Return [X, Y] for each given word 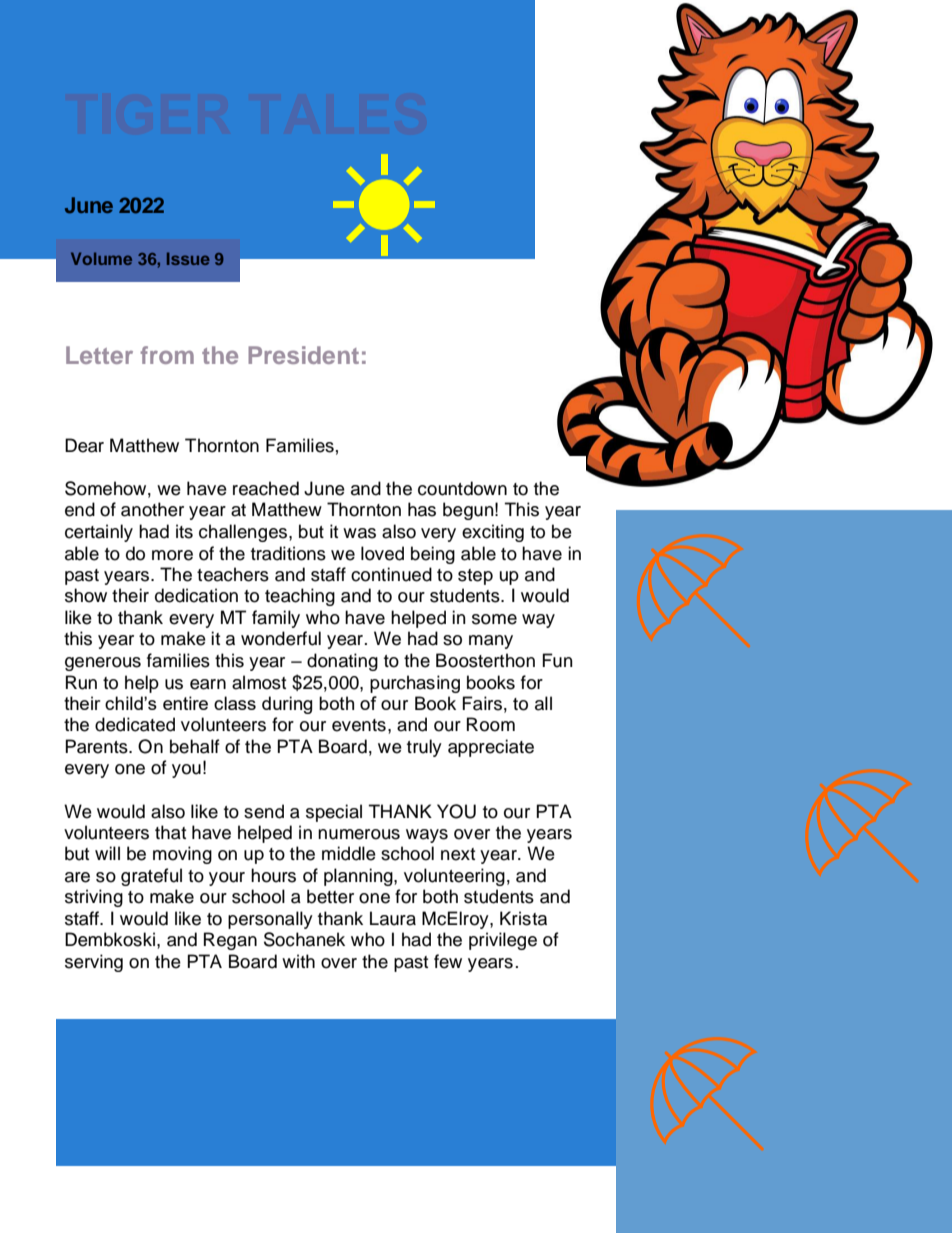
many [491, 642]
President [303, 355]
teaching [300, 597]
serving [94, 963]
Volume [101, 258]
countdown [462, 488]
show [86, 595]
